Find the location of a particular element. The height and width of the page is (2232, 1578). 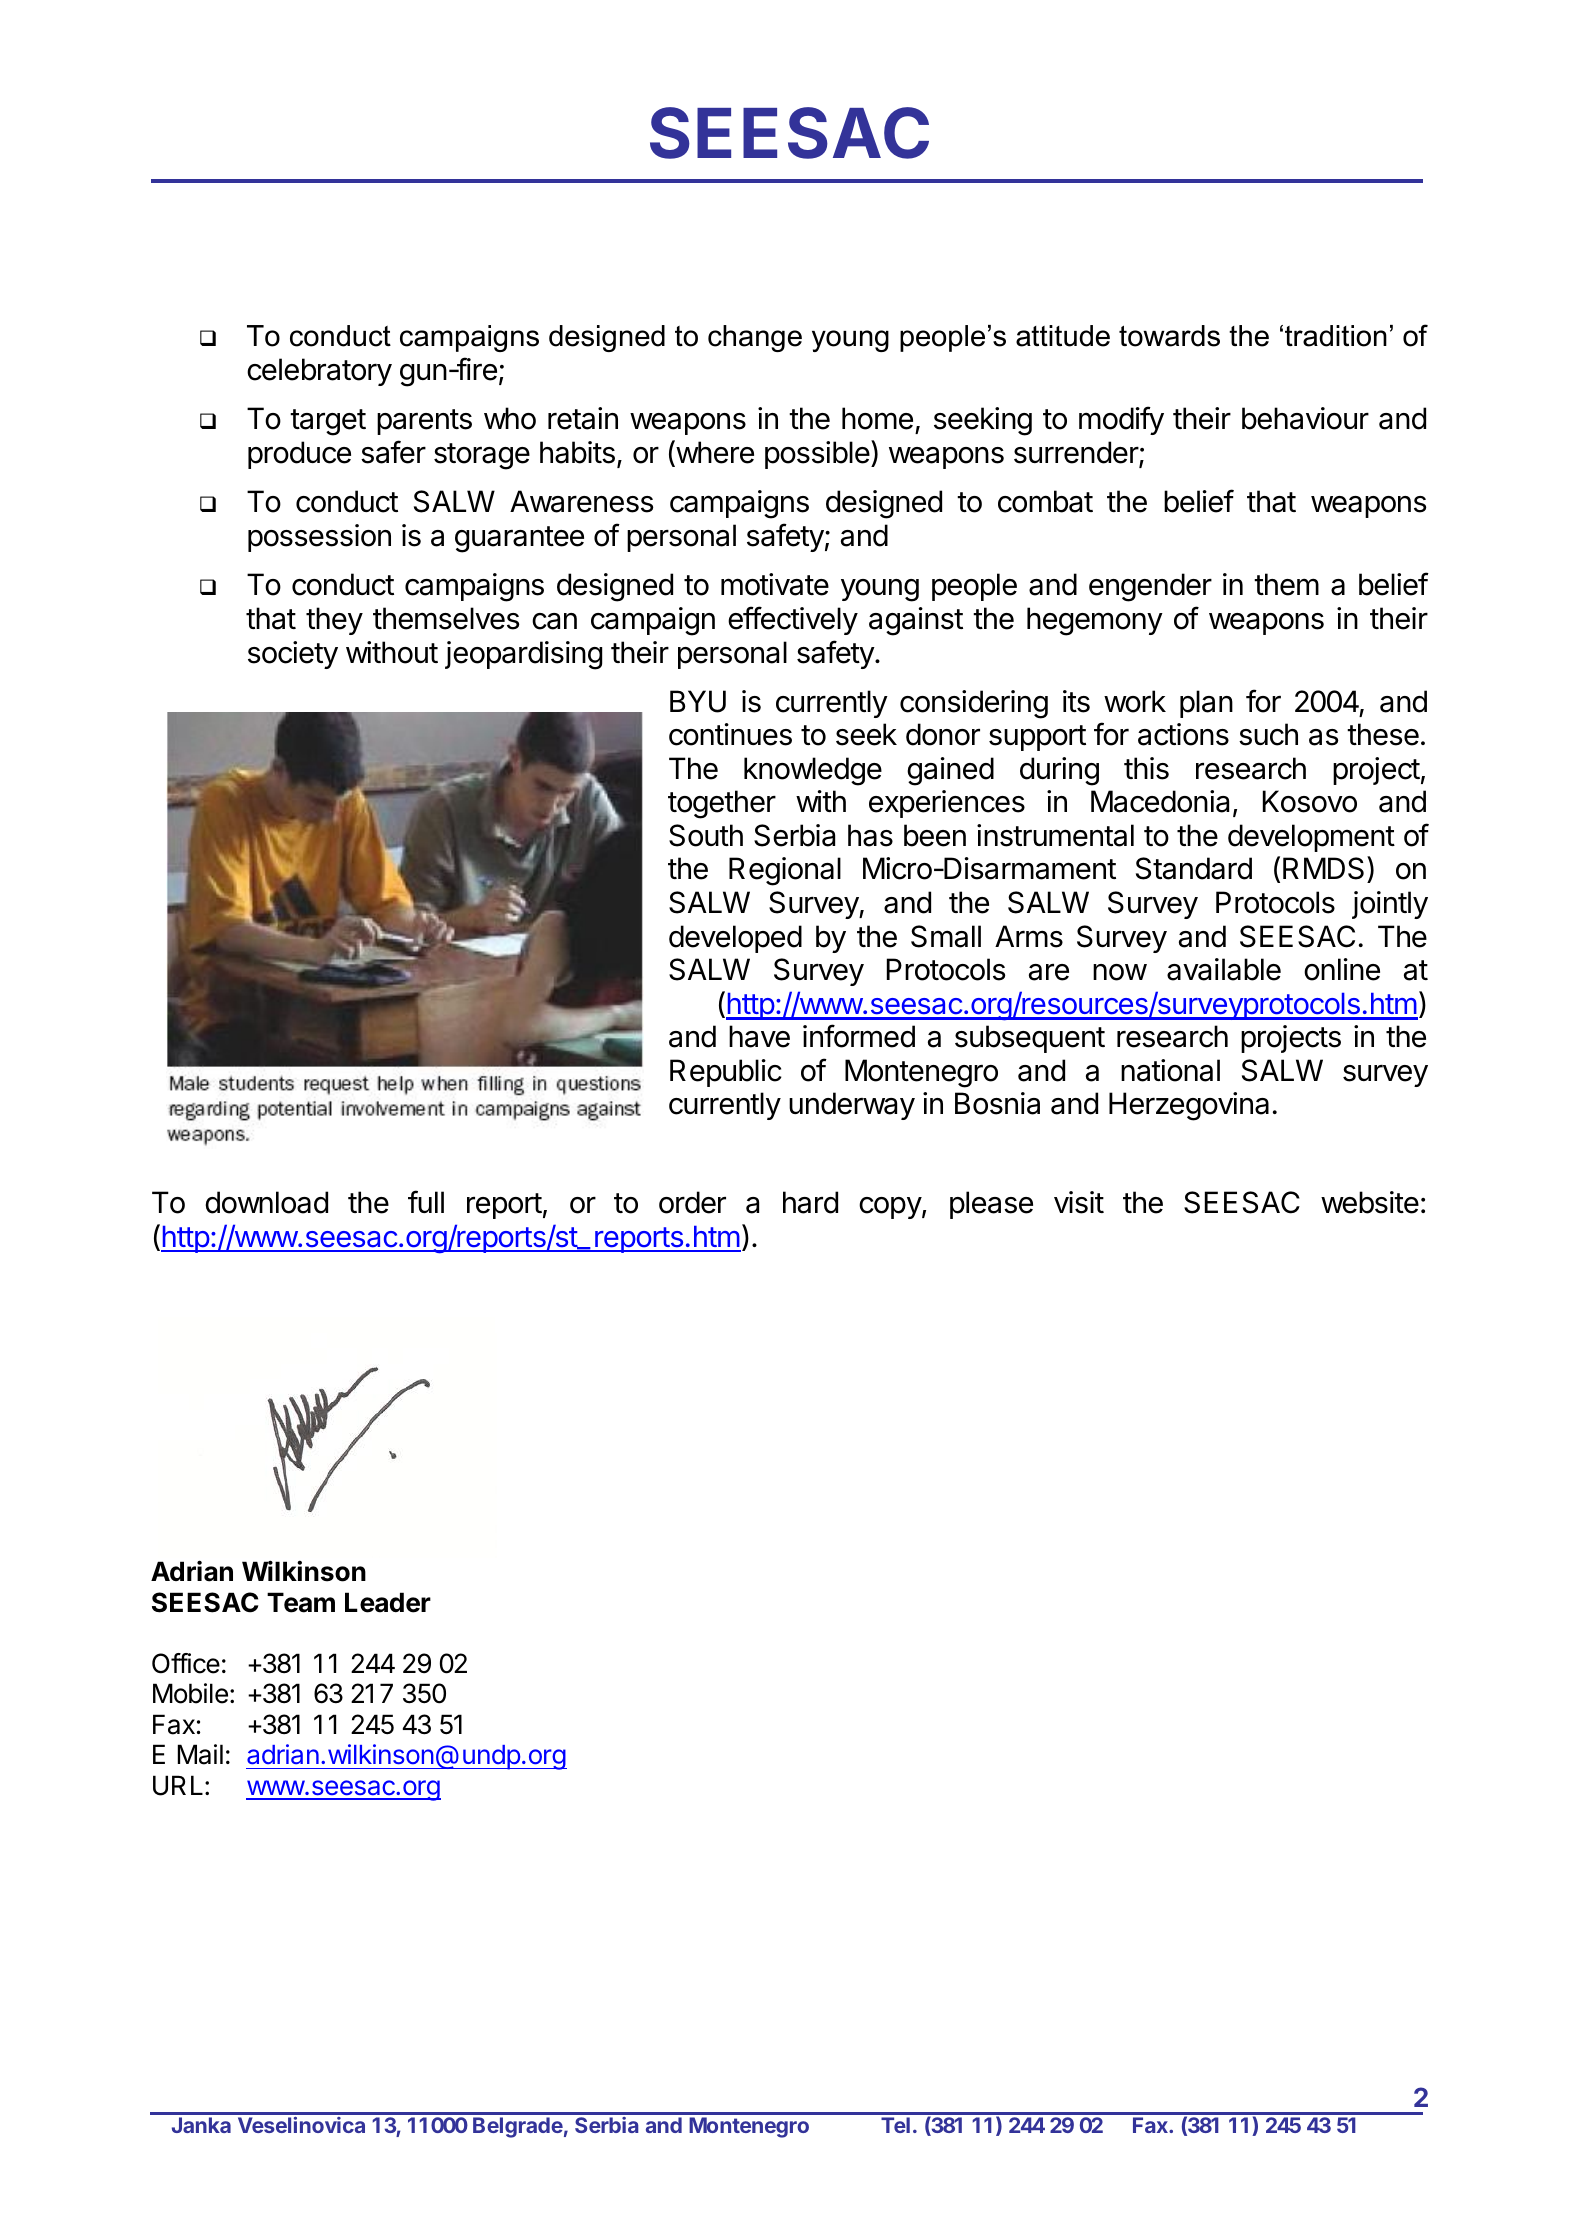

Tel is located at coordinates (895, 2125).
